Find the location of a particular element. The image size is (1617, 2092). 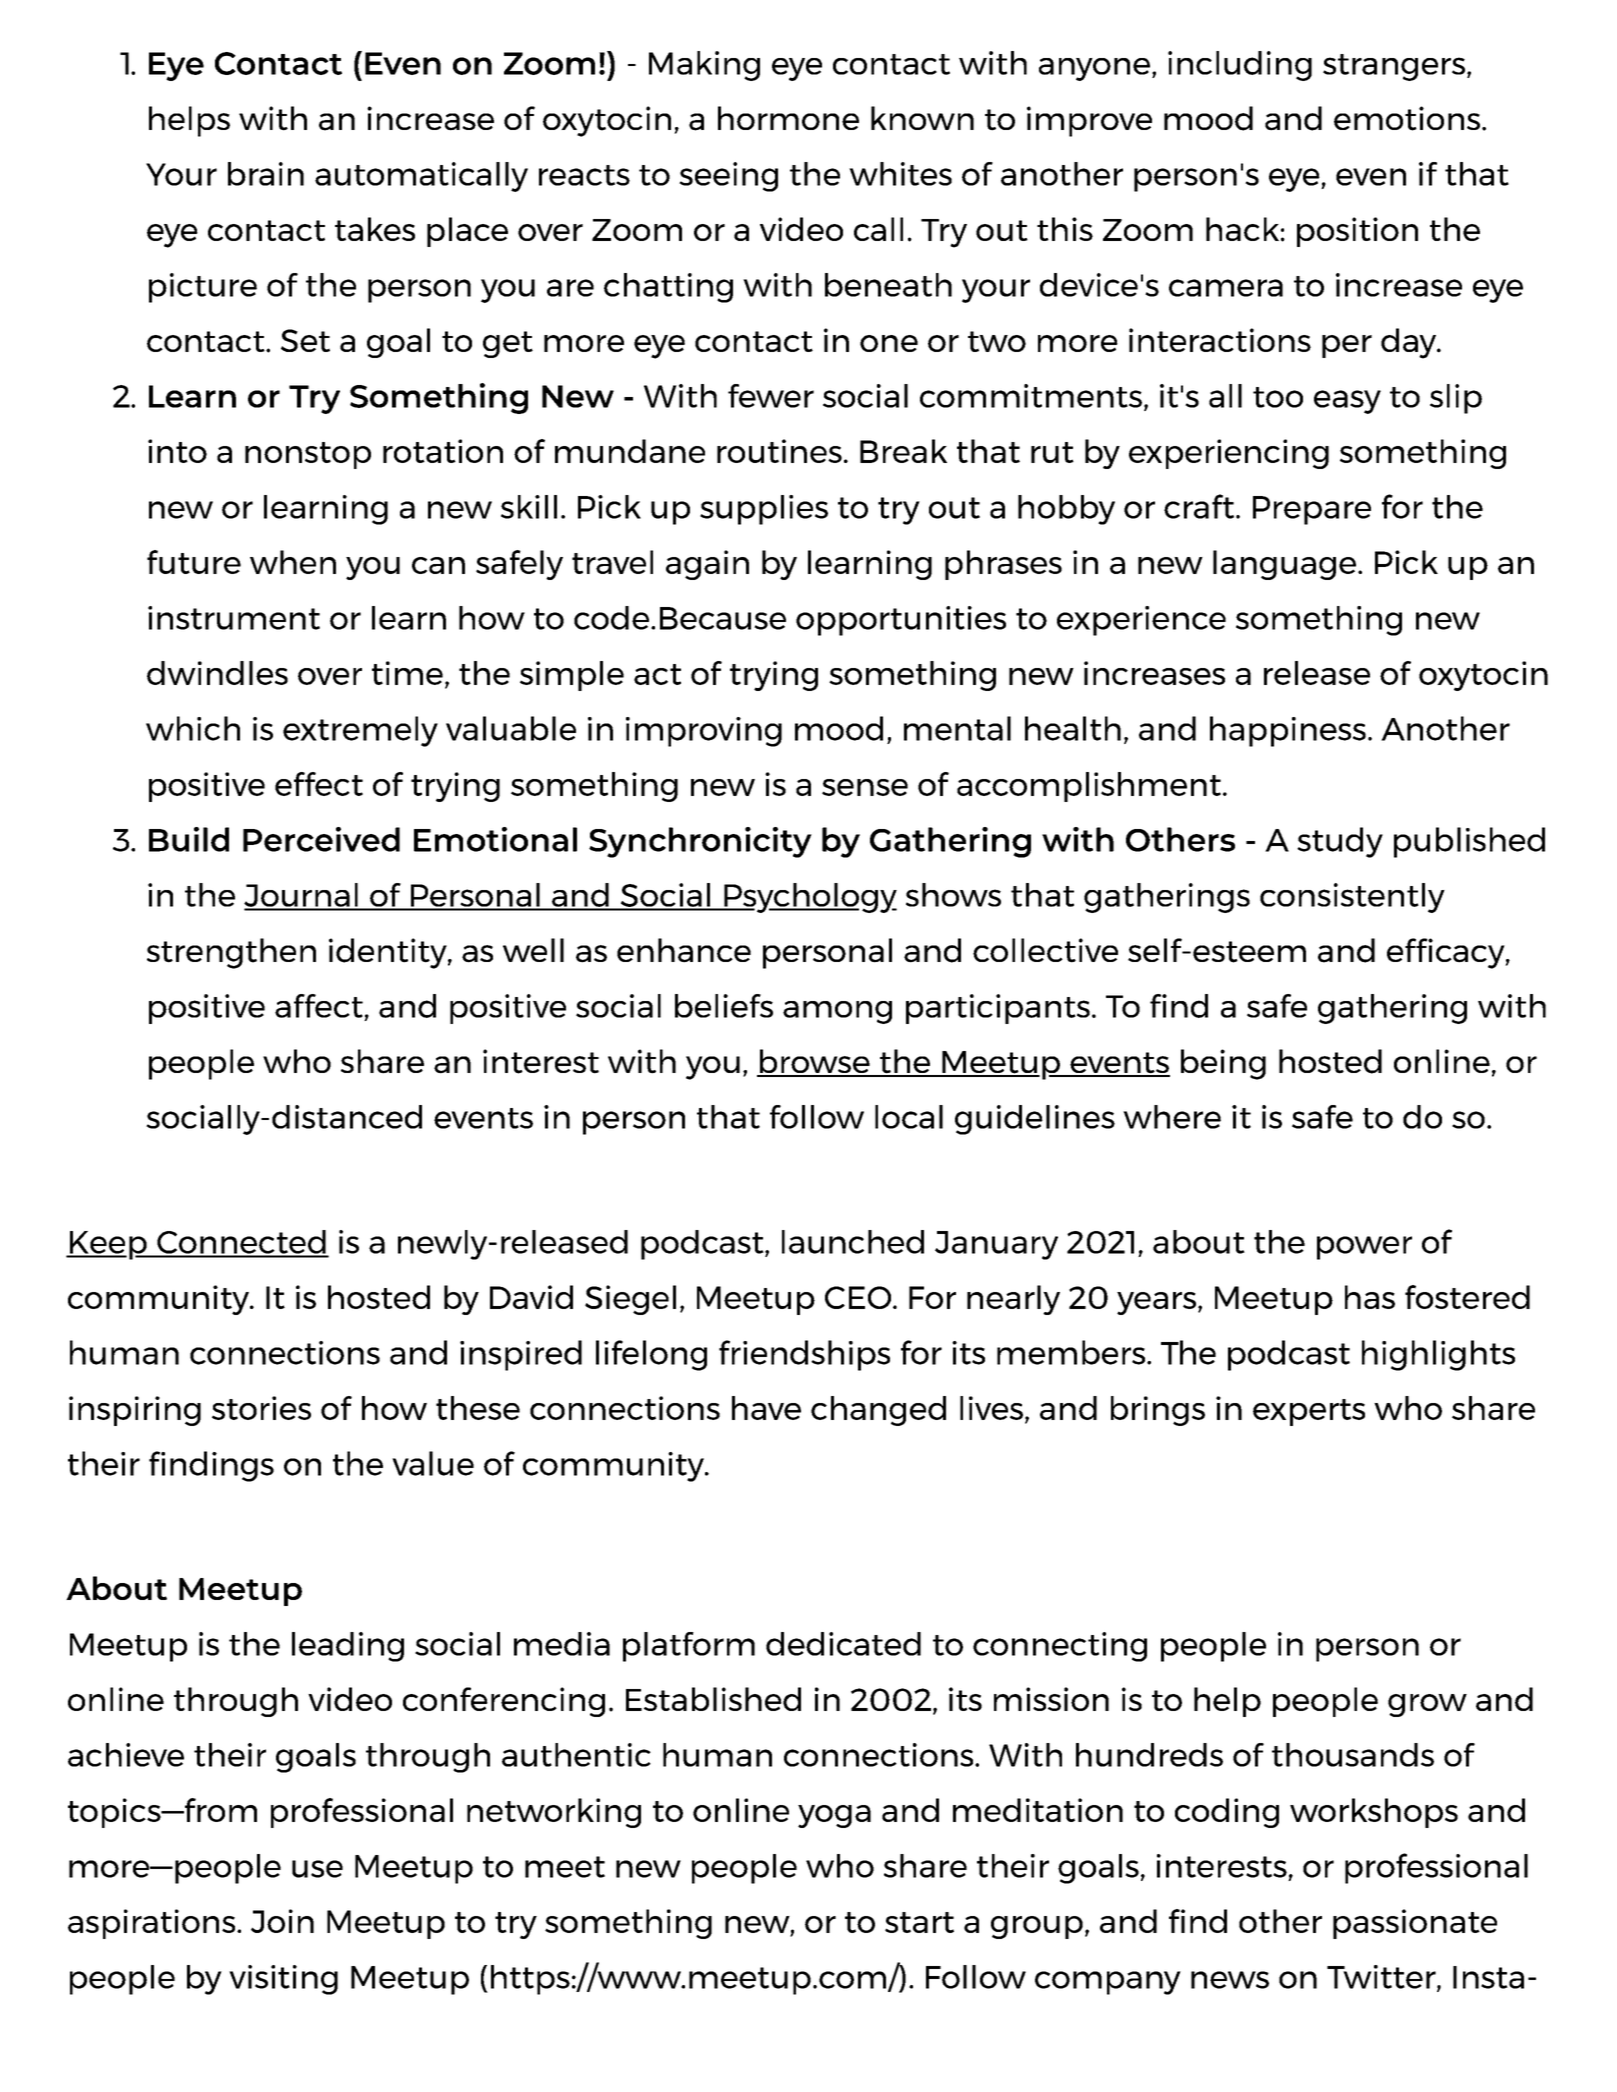

being is located at coordinates (1223, 1064).
